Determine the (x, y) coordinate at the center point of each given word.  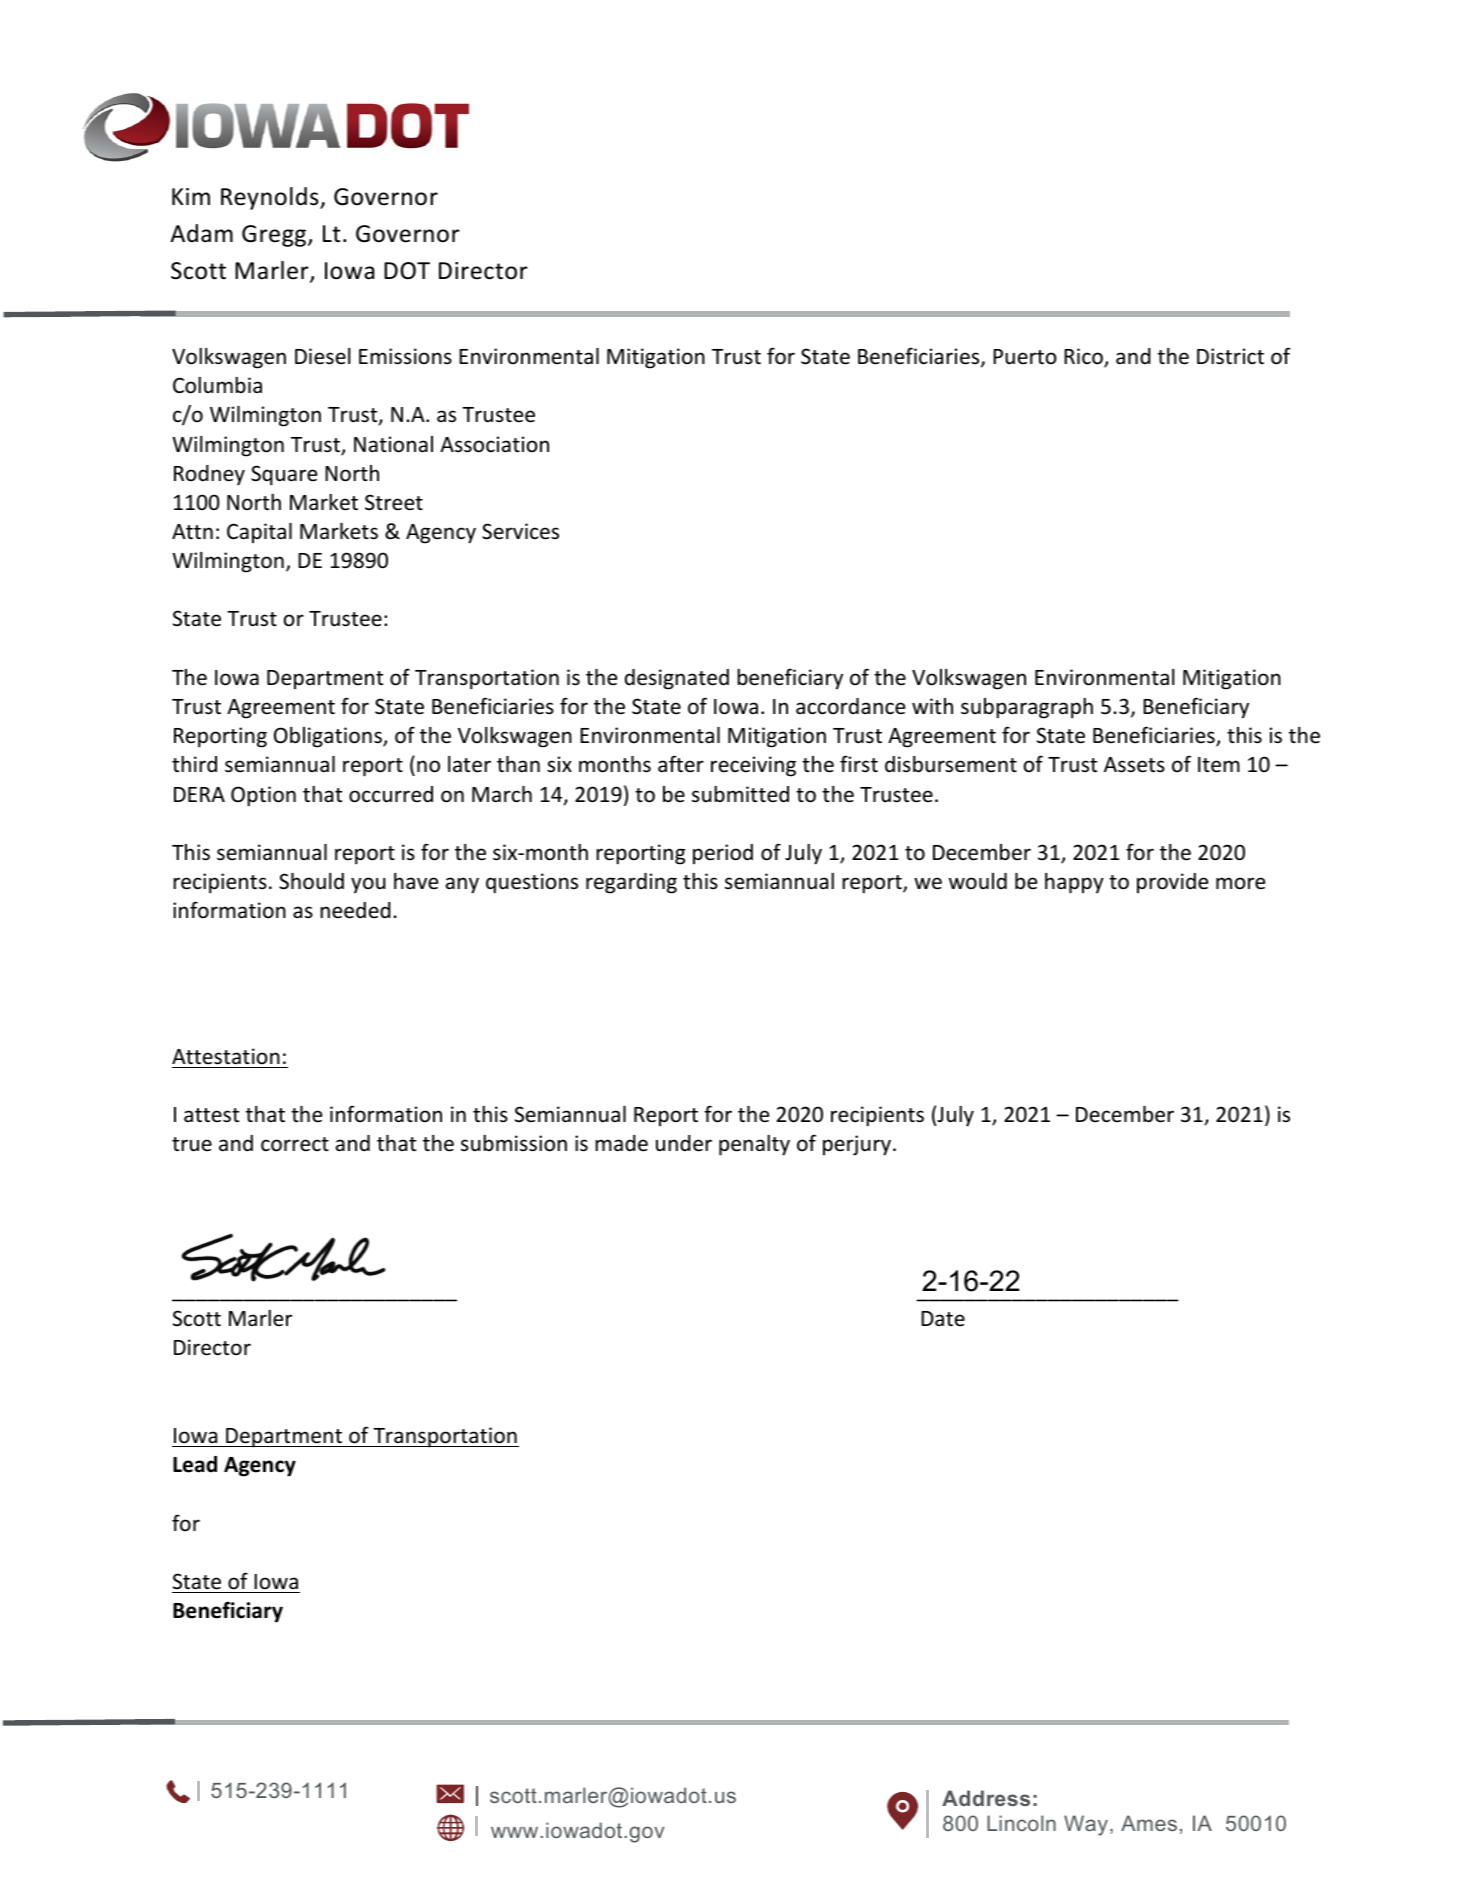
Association (494, 444)
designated (677, 679)
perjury (857, 1145)
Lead (195, 1464)
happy (1074, 883)
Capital (259, 533)
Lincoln (1021, 1823)
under (684, 1143)
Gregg (275, 236)
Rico (1084, 357)
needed (355, 910)
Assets (1134, 765)
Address (986, 1798)
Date (943, 1318)
